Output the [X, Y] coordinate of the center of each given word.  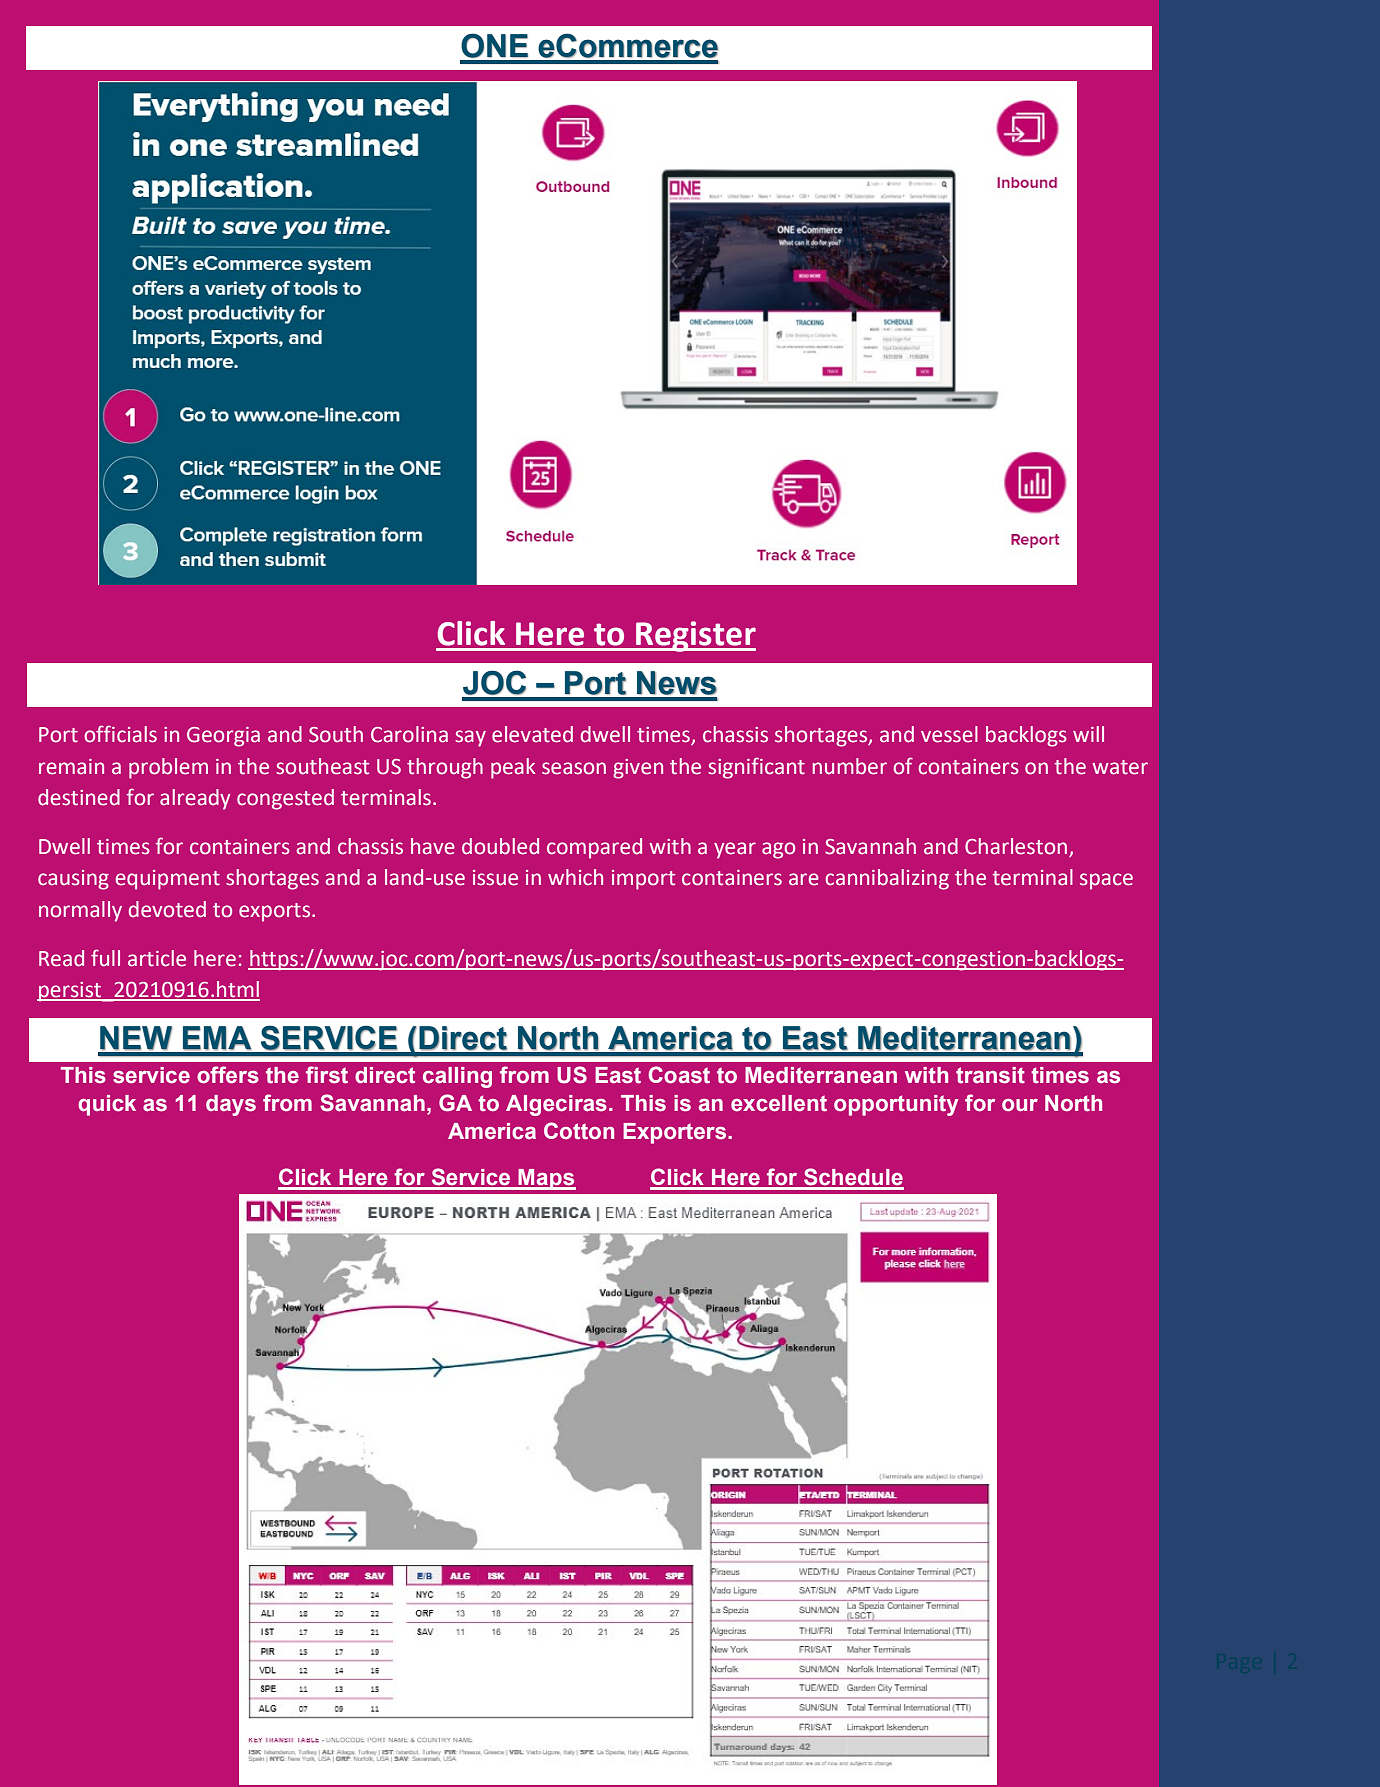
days [231, 1105]
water [1120, 767]
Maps [546, 1179]
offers [228, 1075]
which [575, 877]
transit [990, 1075]
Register [695, 636]
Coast [679, 1075]
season [574, 768]
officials [120, 734]
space [1106, 881]
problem [168, 768]
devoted [167, 909]
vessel [949, 734]
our [1020, 1105]
